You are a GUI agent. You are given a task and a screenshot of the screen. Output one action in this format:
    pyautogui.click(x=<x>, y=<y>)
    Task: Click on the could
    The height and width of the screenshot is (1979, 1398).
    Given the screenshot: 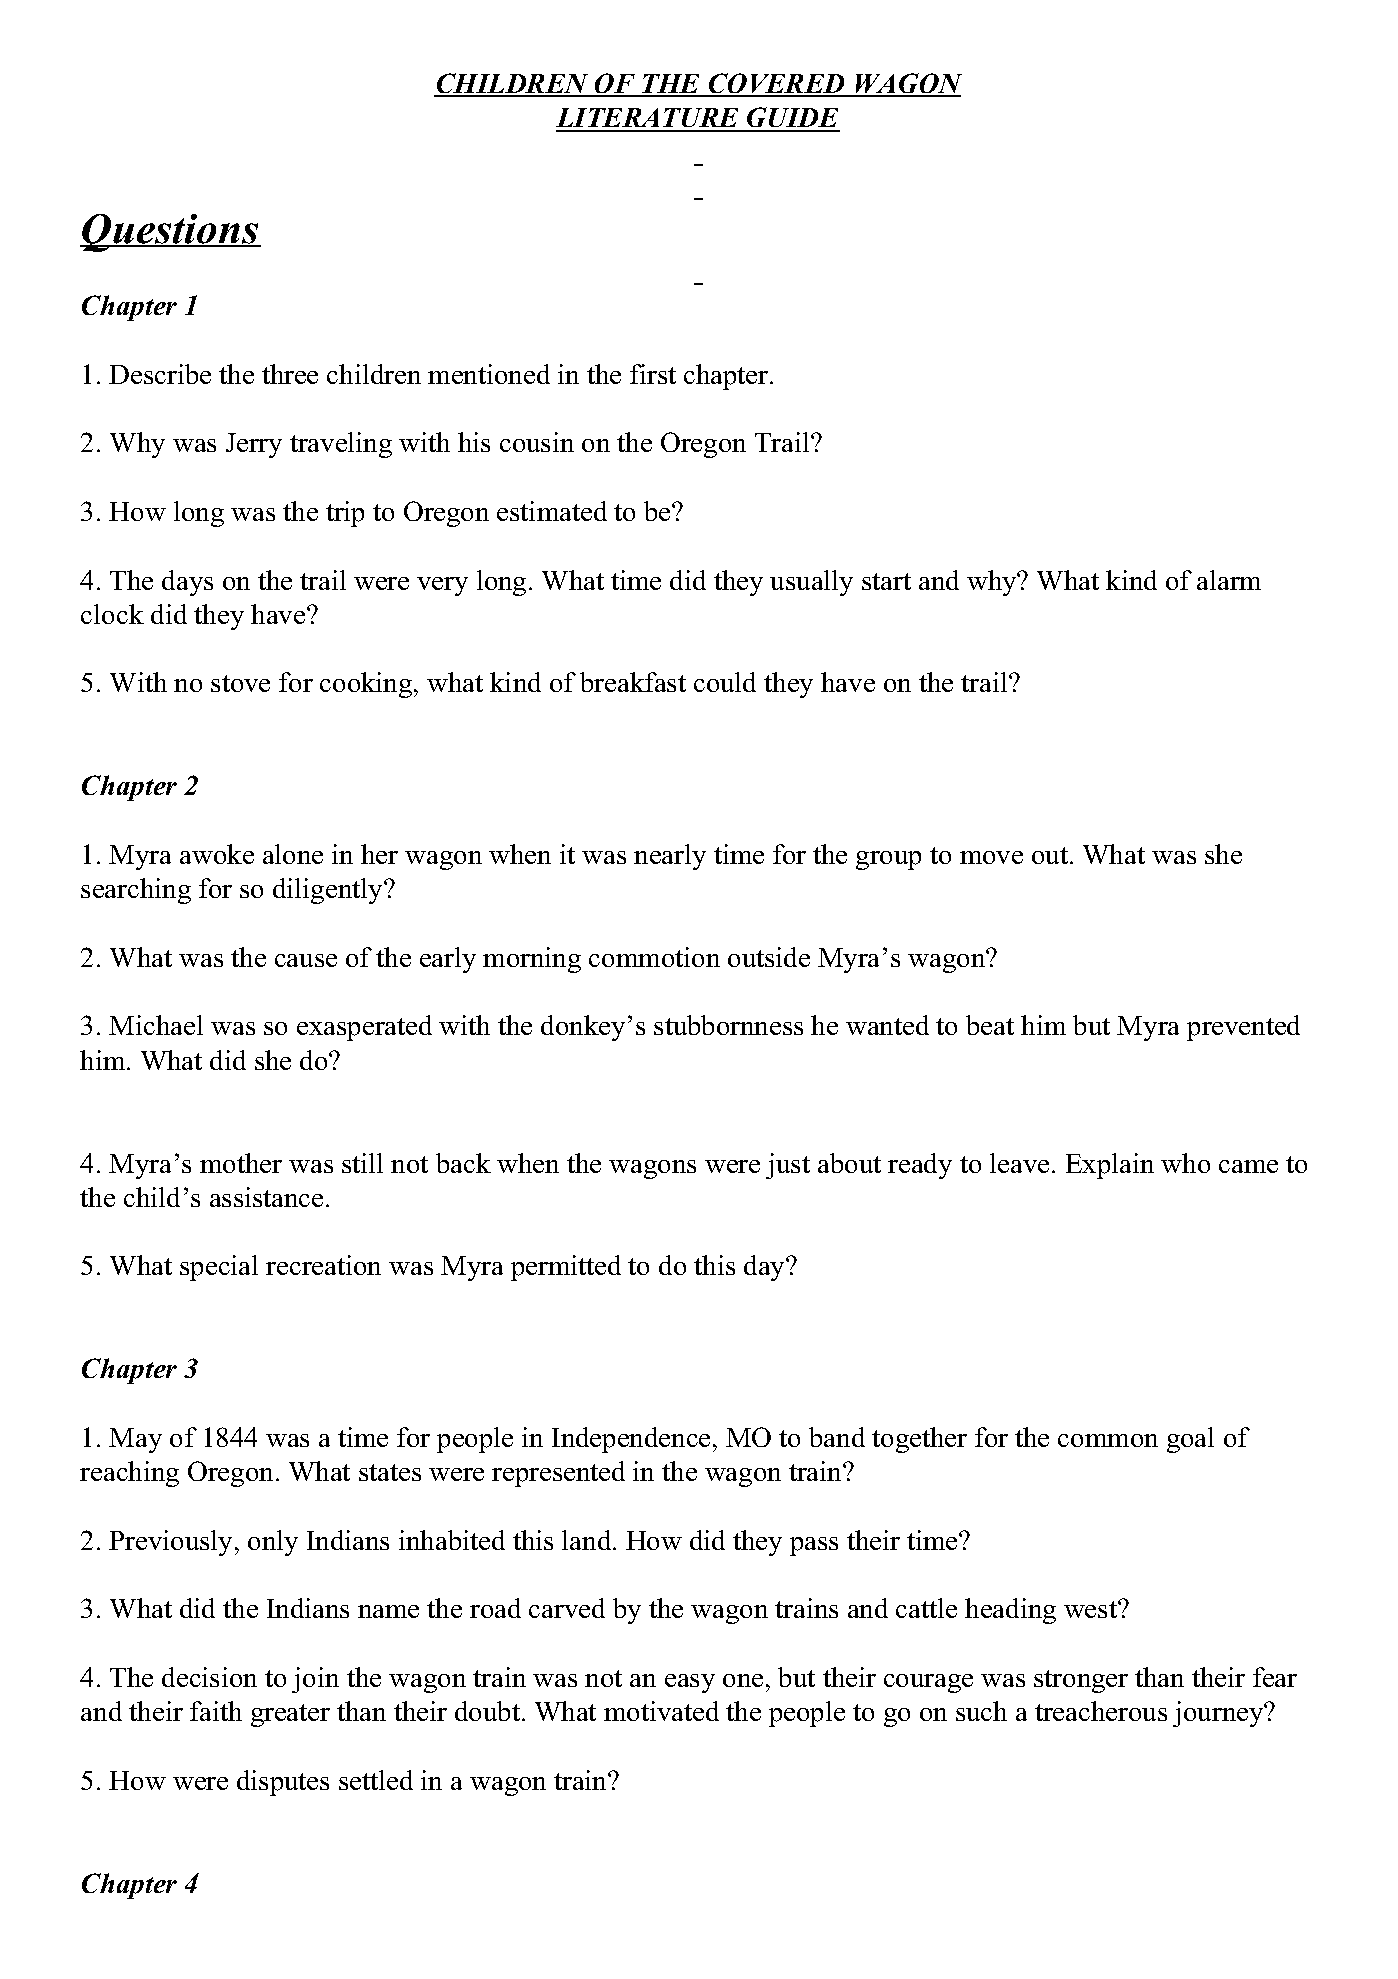 What is the action you would take?
    pyautogui.click(x=725, y=682)
